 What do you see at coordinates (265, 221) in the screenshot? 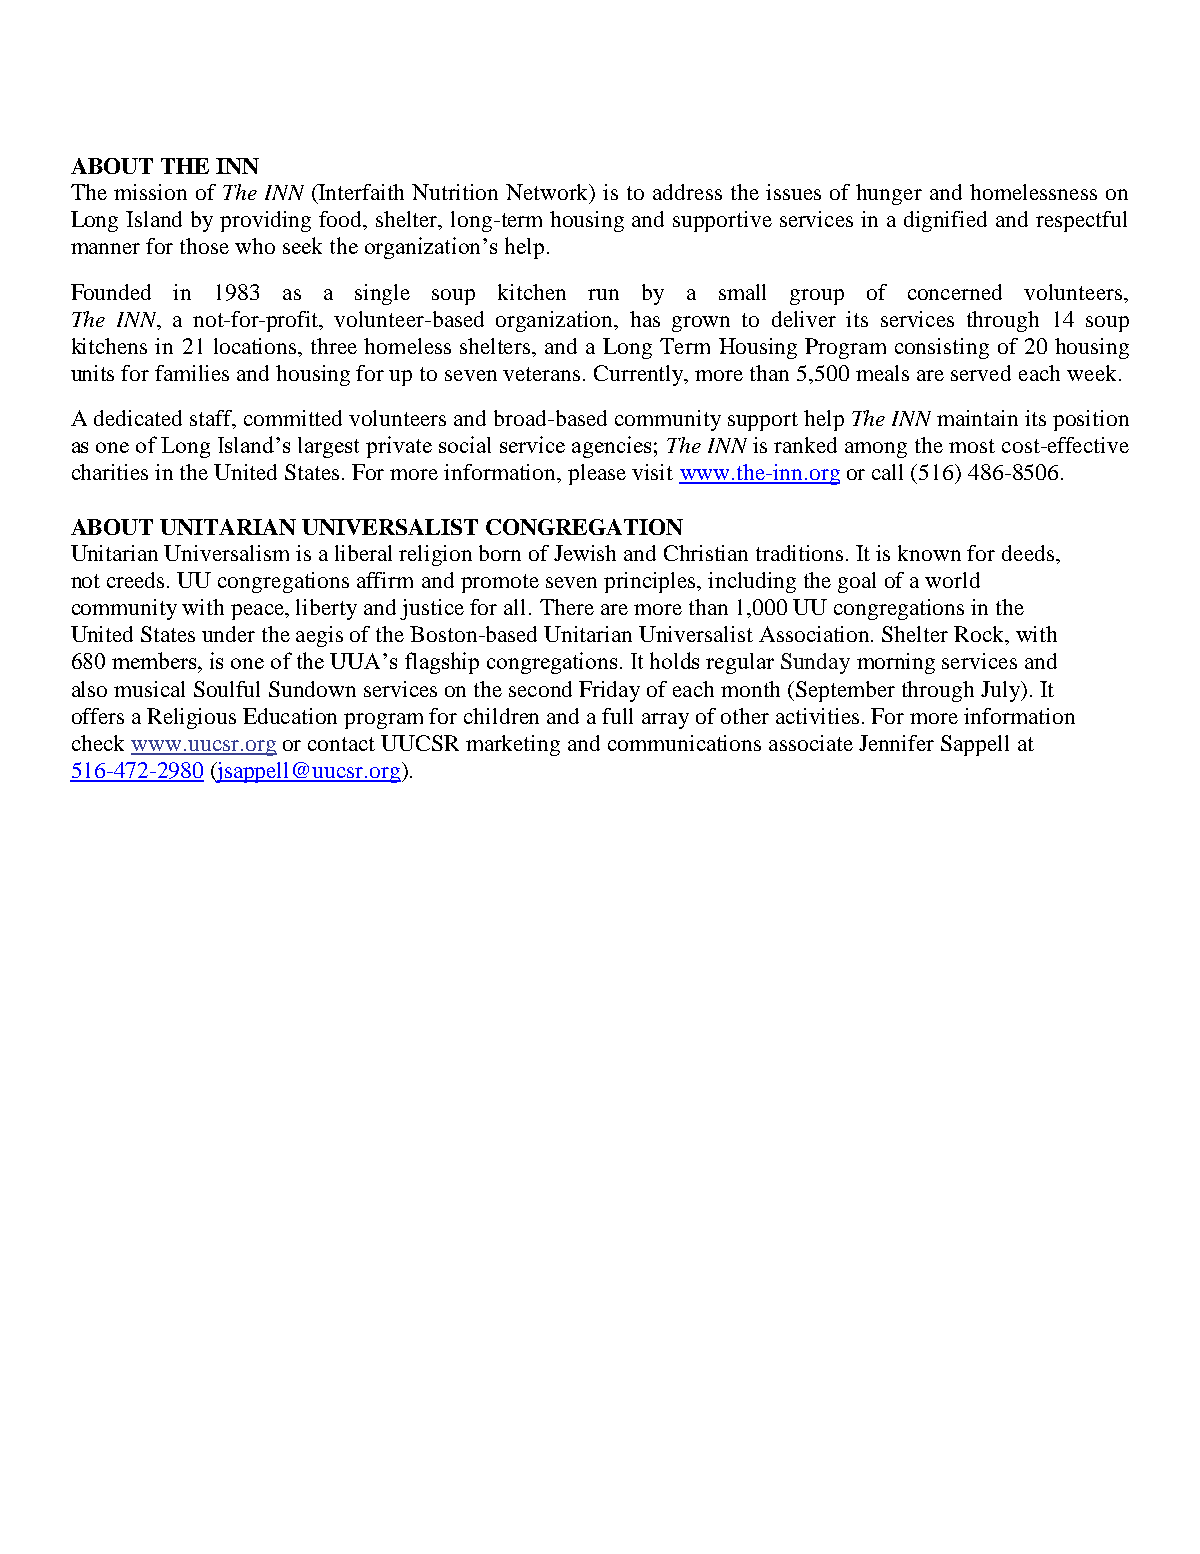
I see `providing` at bounding box center [265, 221].
